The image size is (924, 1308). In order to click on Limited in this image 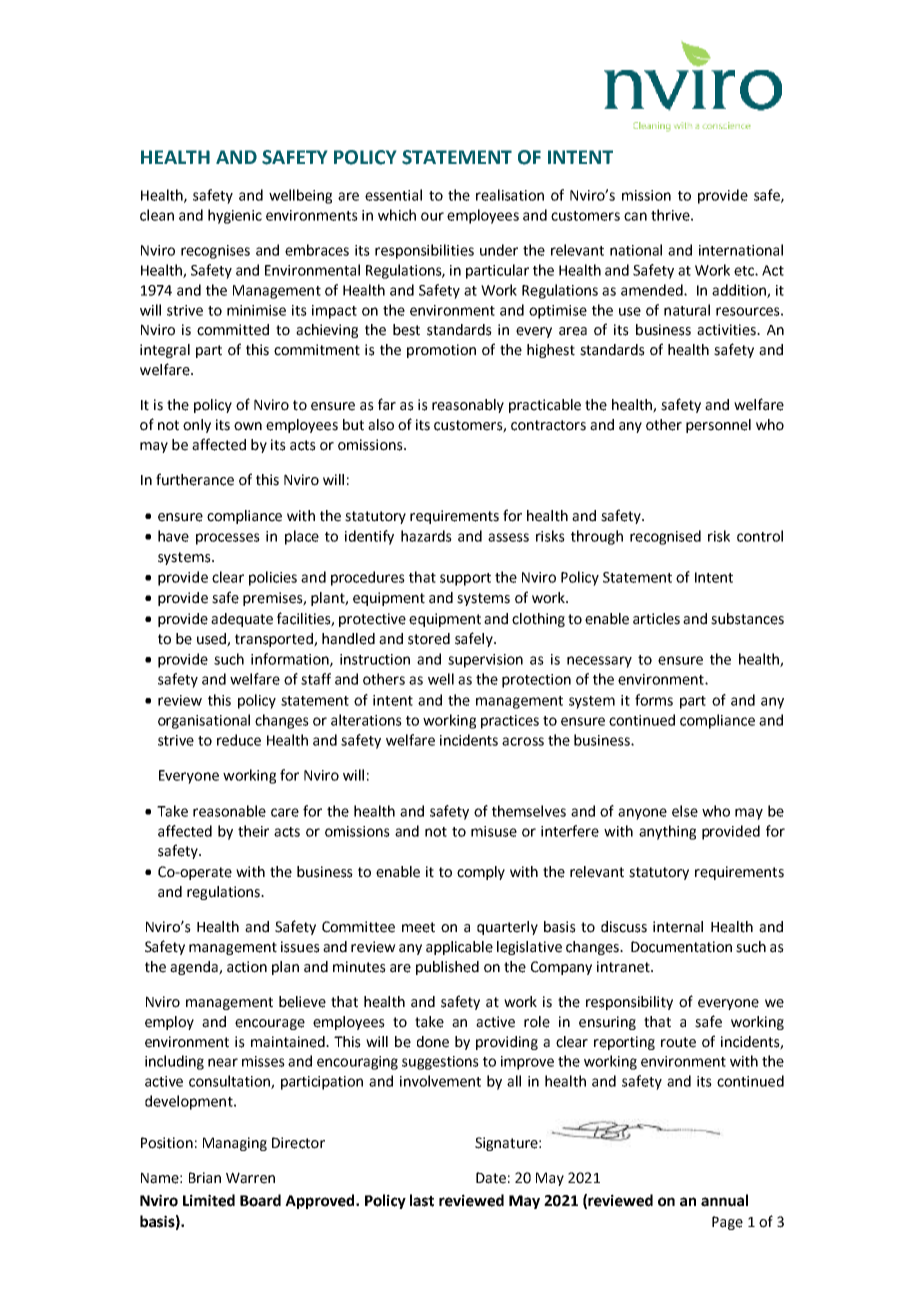, I will do `click(209, 1200)`.
